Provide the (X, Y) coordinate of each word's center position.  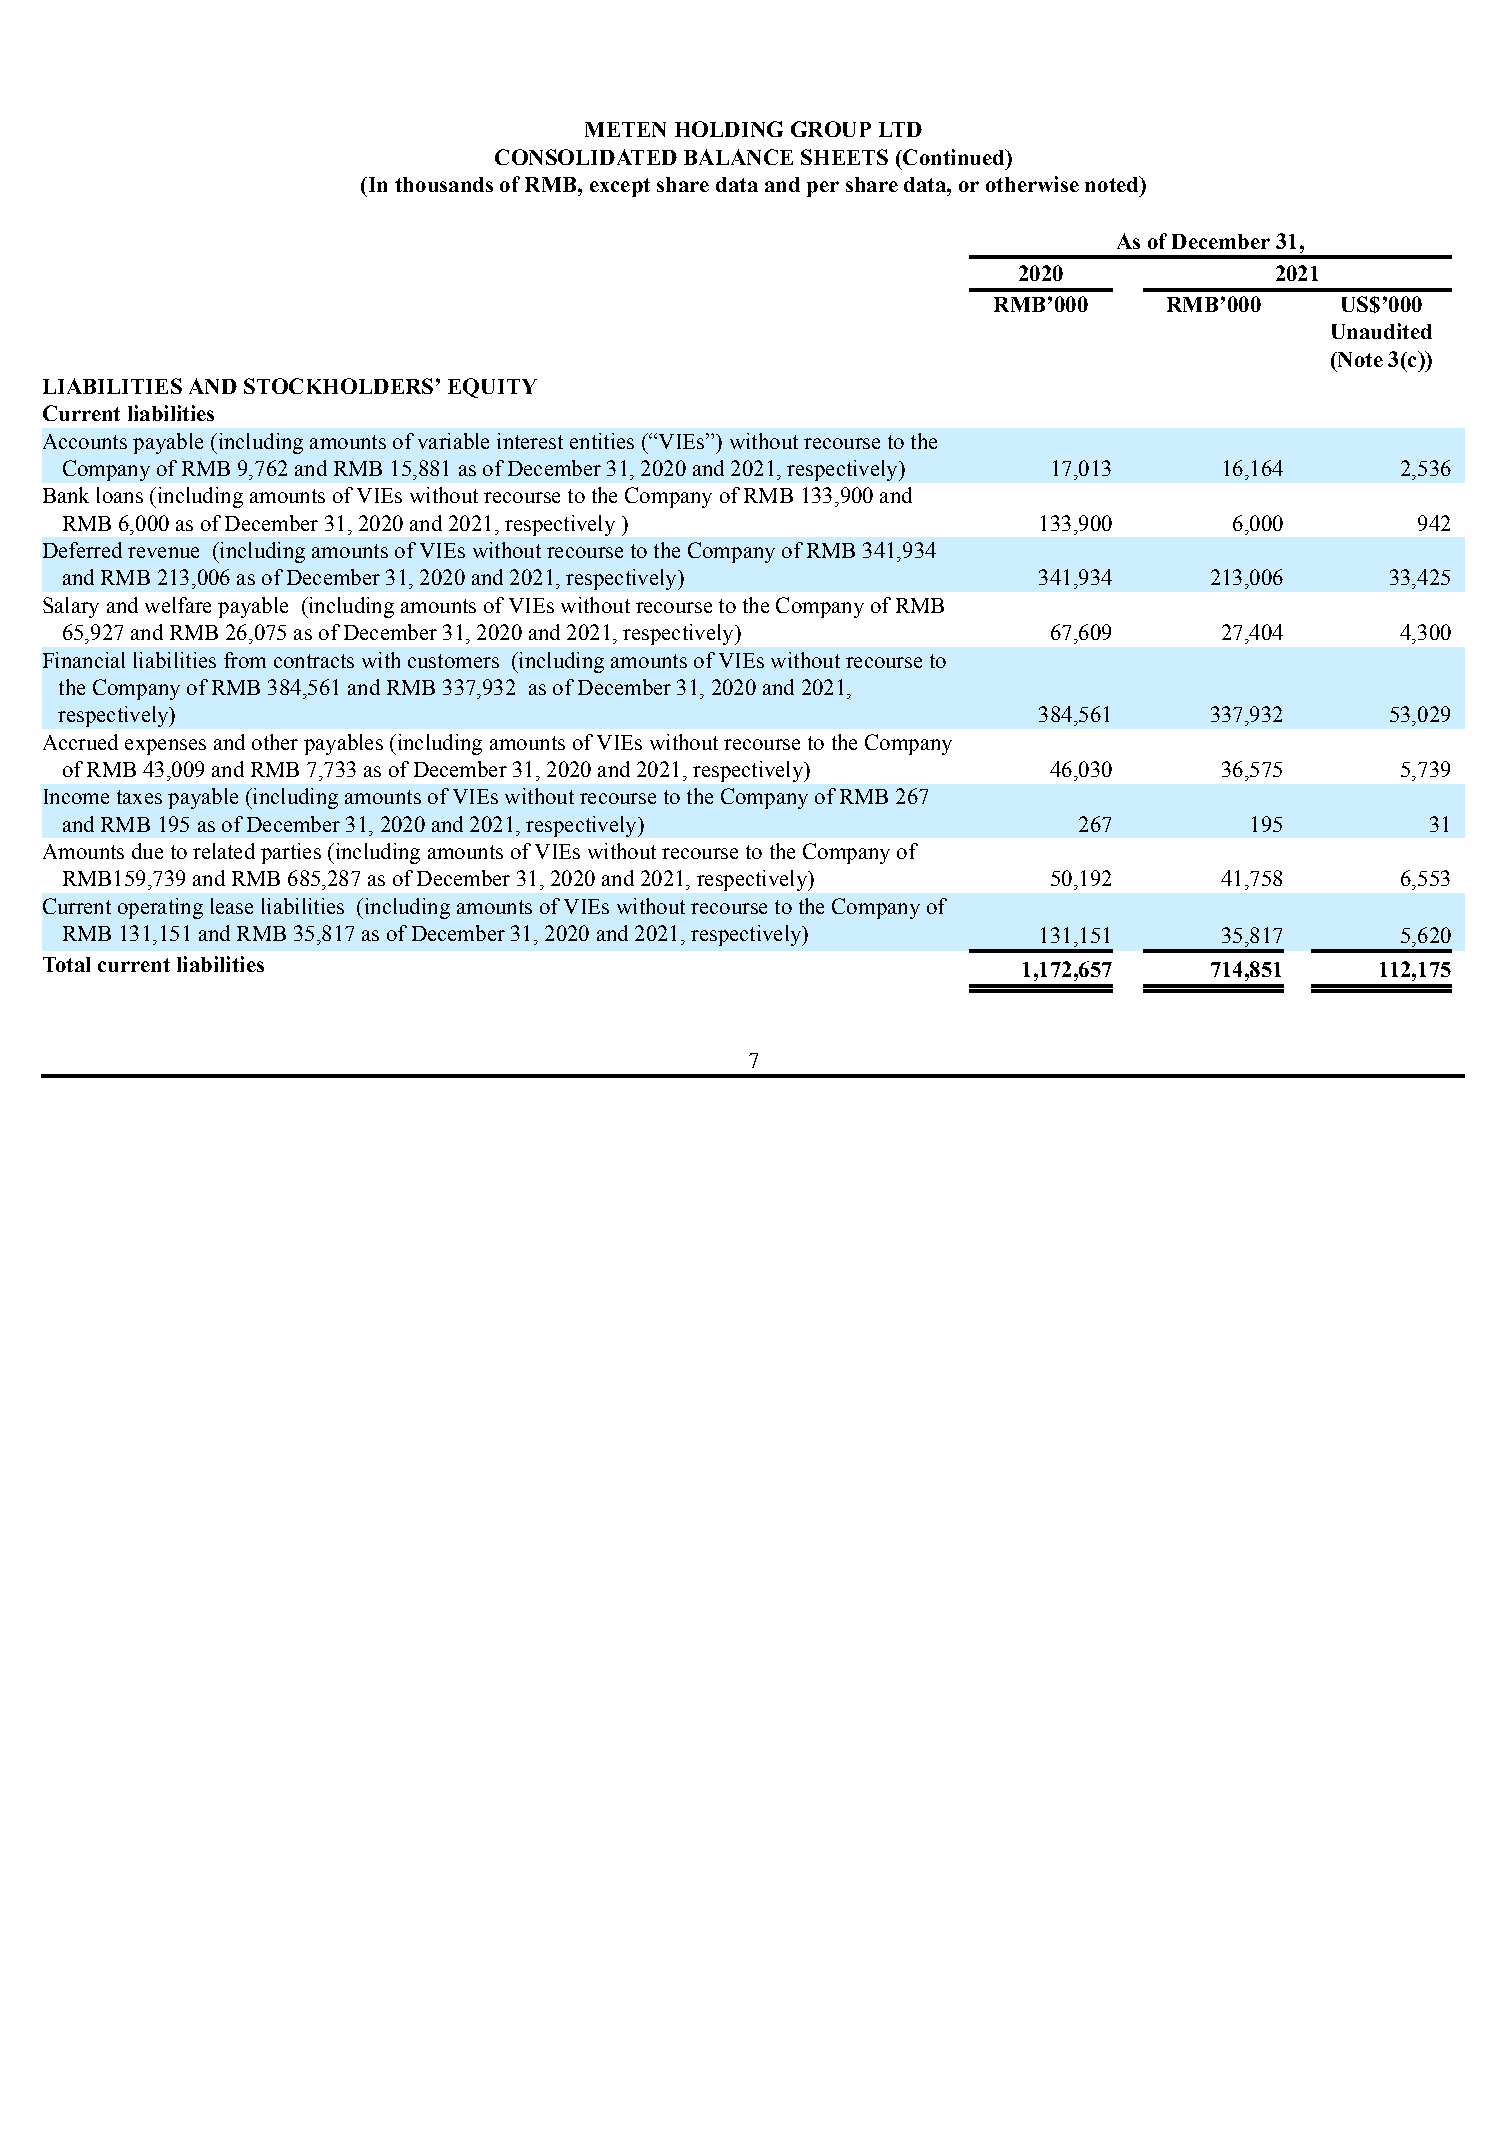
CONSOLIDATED (586, 157)
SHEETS (844, 157)
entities (602, 441)
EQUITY (492, 388)
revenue (163, 552)
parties (291, 853)
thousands (444, 184)
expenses (165, 747)
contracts (314, 661)
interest (530, 441)
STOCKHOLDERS (338, 386)
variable (453, 441)
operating (160, 908)
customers (453, 661)
